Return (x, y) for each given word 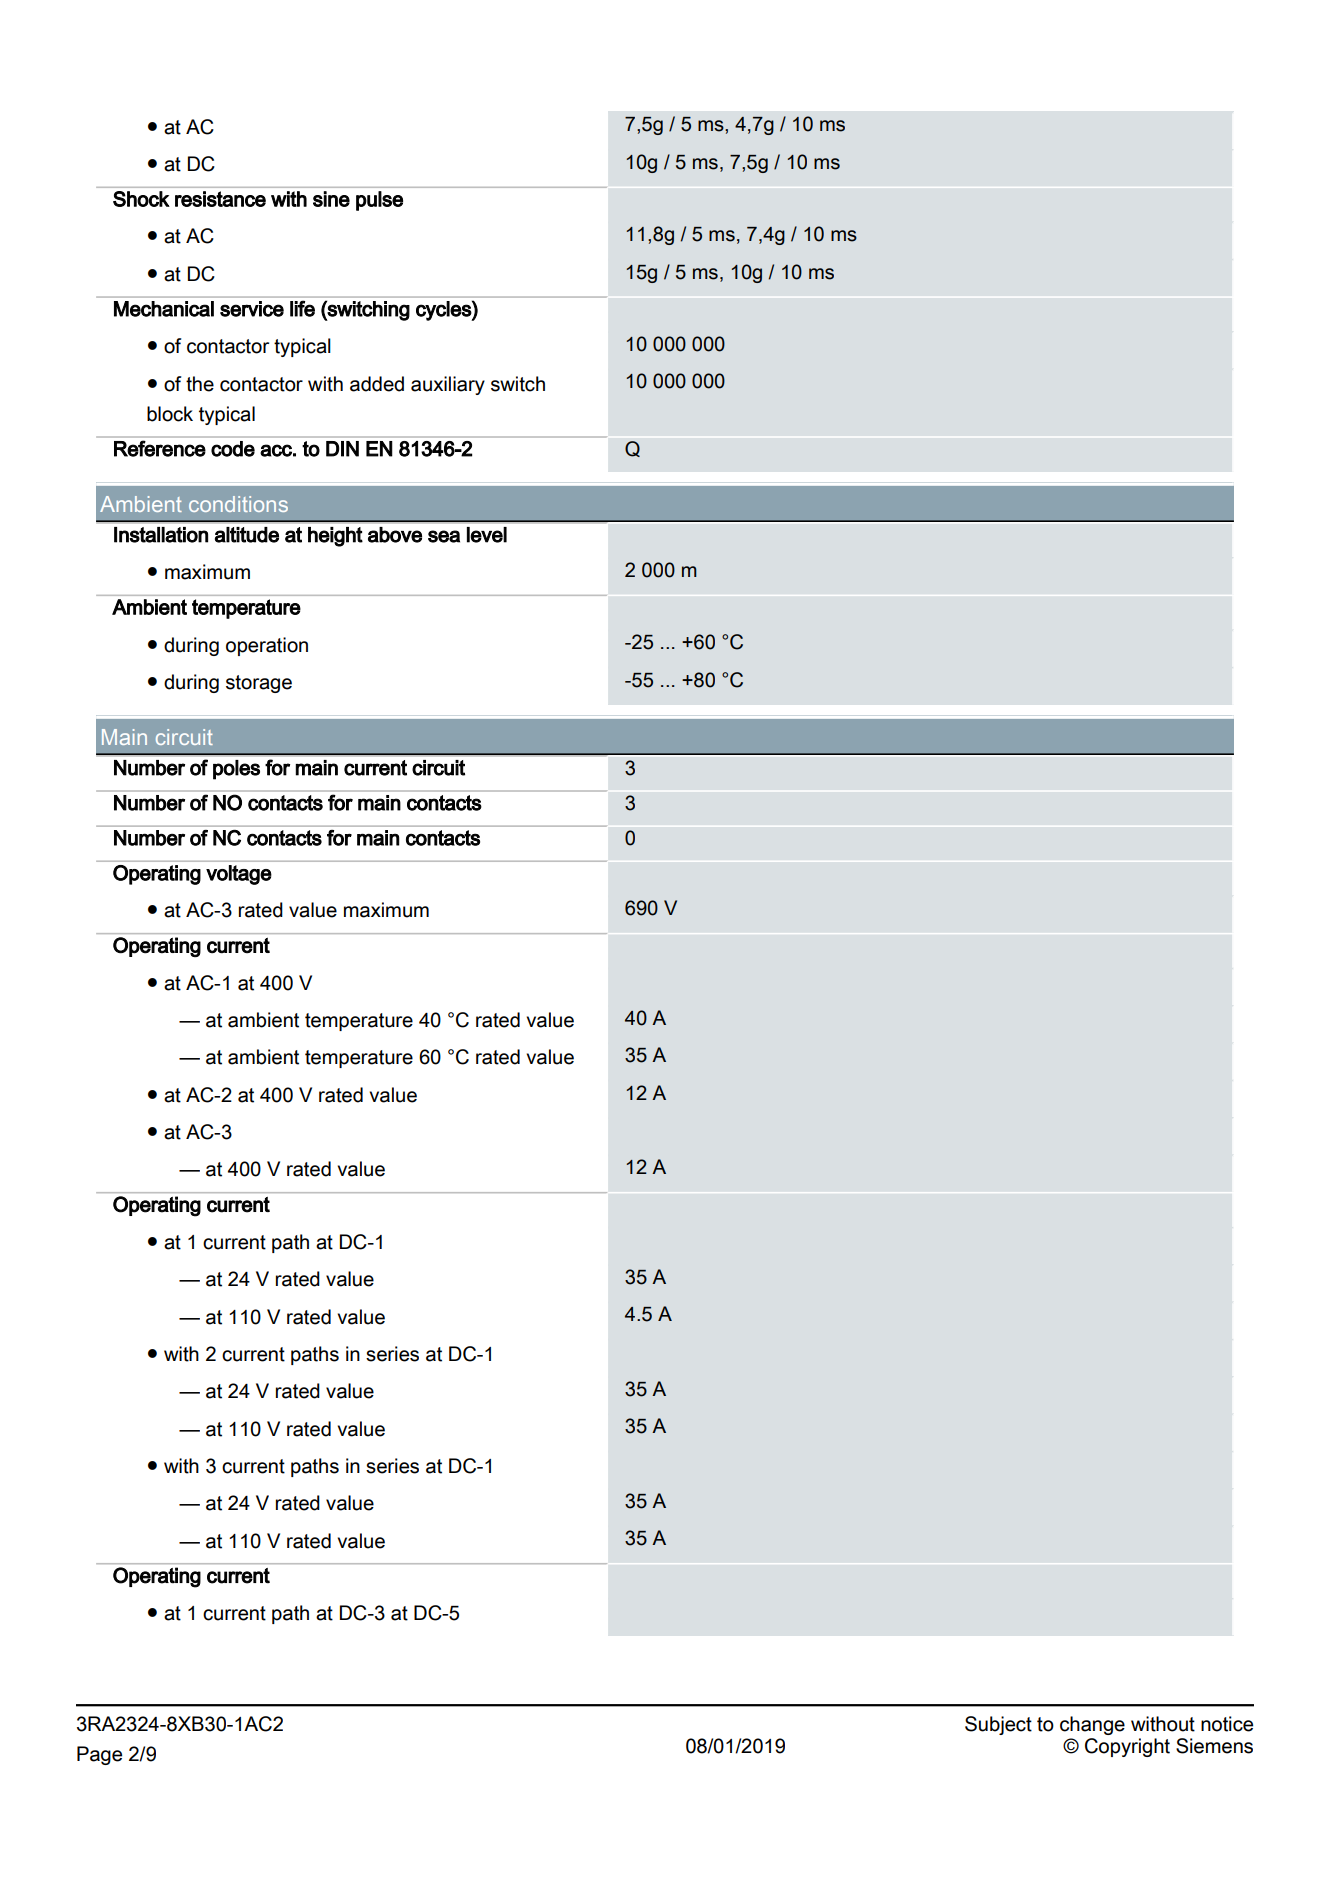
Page (99, 1755)
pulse (379, 201)
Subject (998, 1725)
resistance (220, 199)
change (1092, 1725)
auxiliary (448, 385)
